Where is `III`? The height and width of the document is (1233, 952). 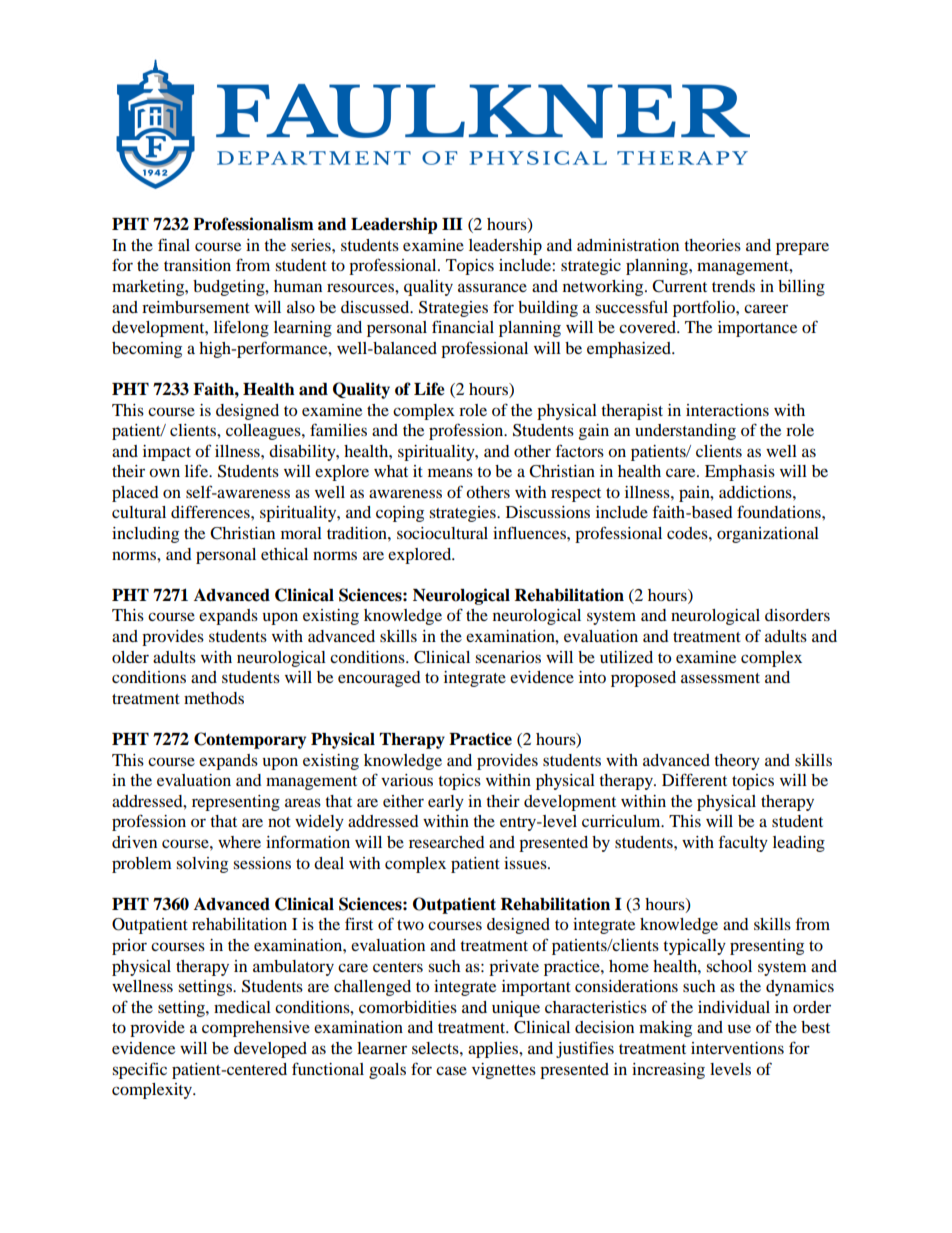 III is located at coordinates (452, 224).
